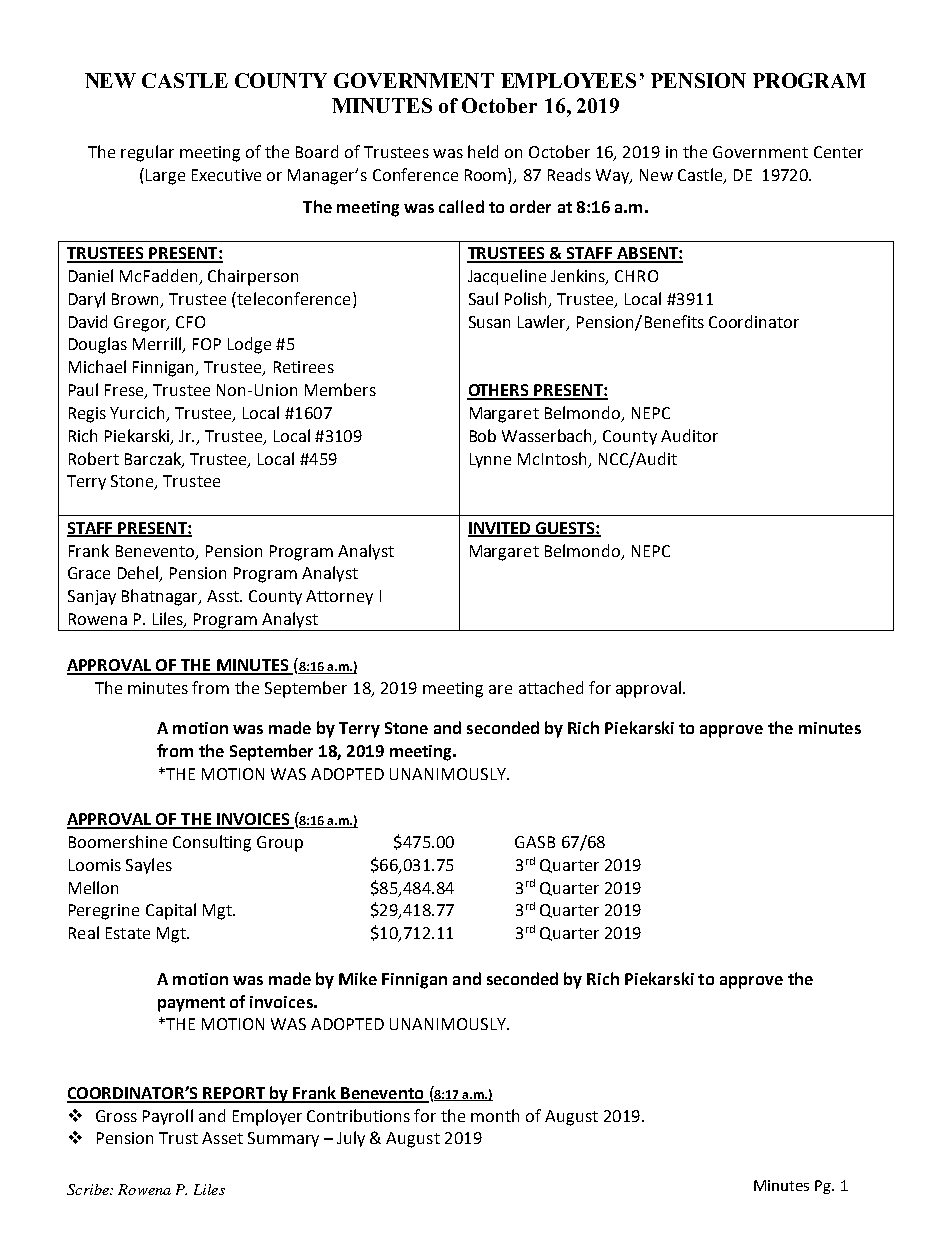 The width and height of the screenshot is (952, 1233). What do you see at coordinates (483, 151) in the screenshot?
I see `held` at bounding box center [483, 151].
